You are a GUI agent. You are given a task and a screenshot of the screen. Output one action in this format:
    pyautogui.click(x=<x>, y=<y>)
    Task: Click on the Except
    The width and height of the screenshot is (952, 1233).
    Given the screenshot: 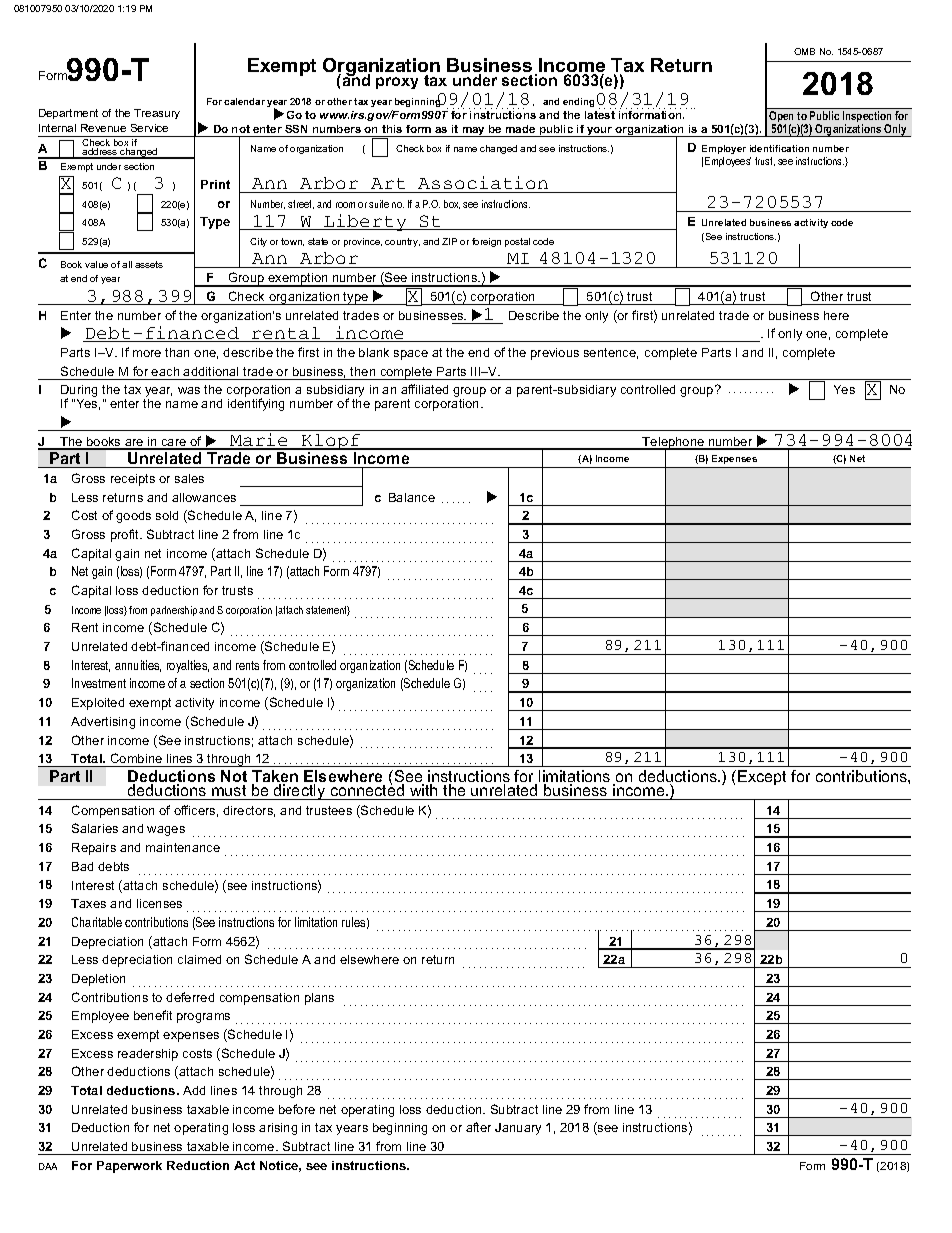 What is the action you would take?
    pyautogui.click(x=762, y=777)
